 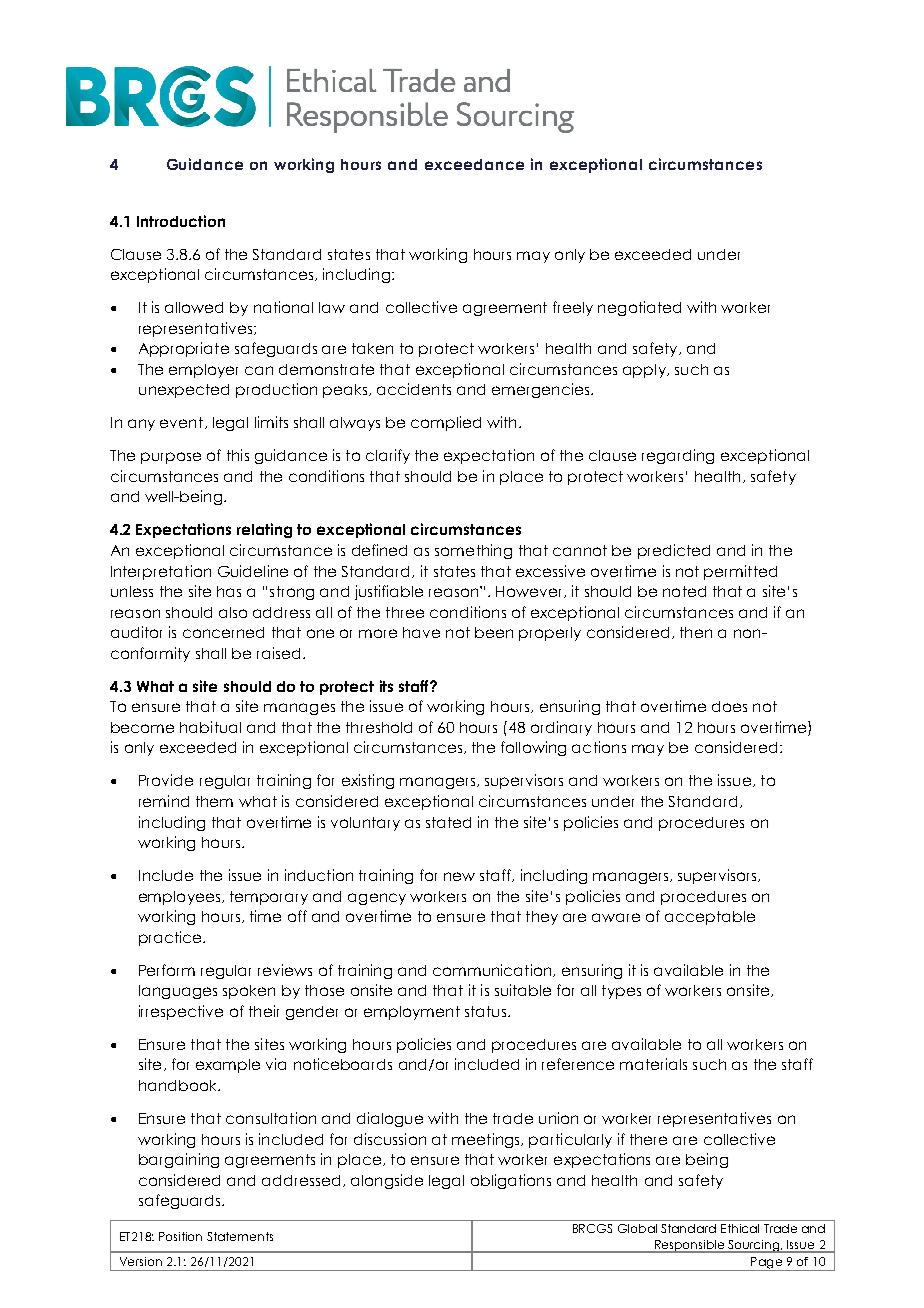 What do you see at coordinates (210, 727) in the image?
I see `habitual` at bounding box center [210, 727].
